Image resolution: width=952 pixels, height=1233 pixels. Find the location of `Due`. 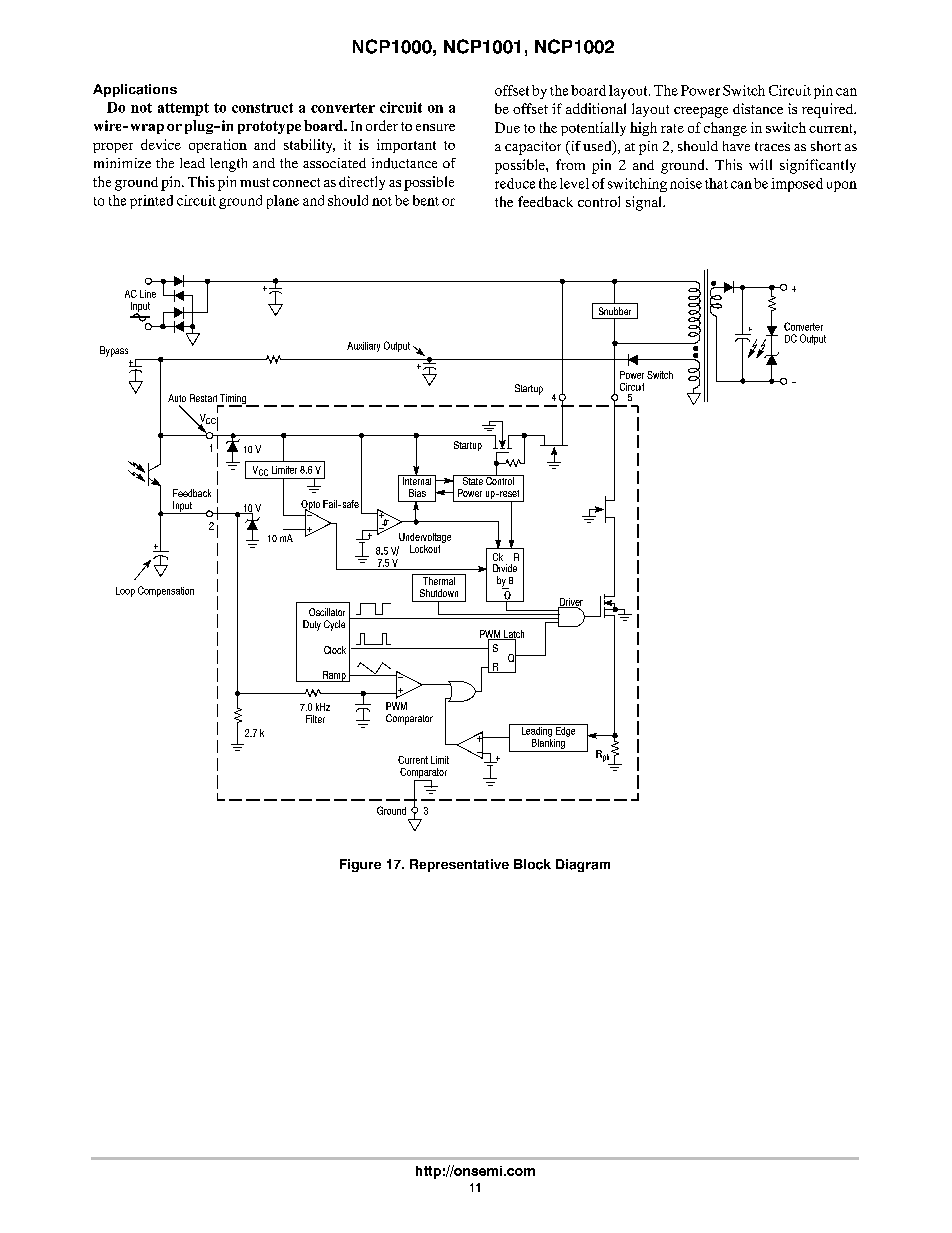

Due is located at coordinates (507, 127).
